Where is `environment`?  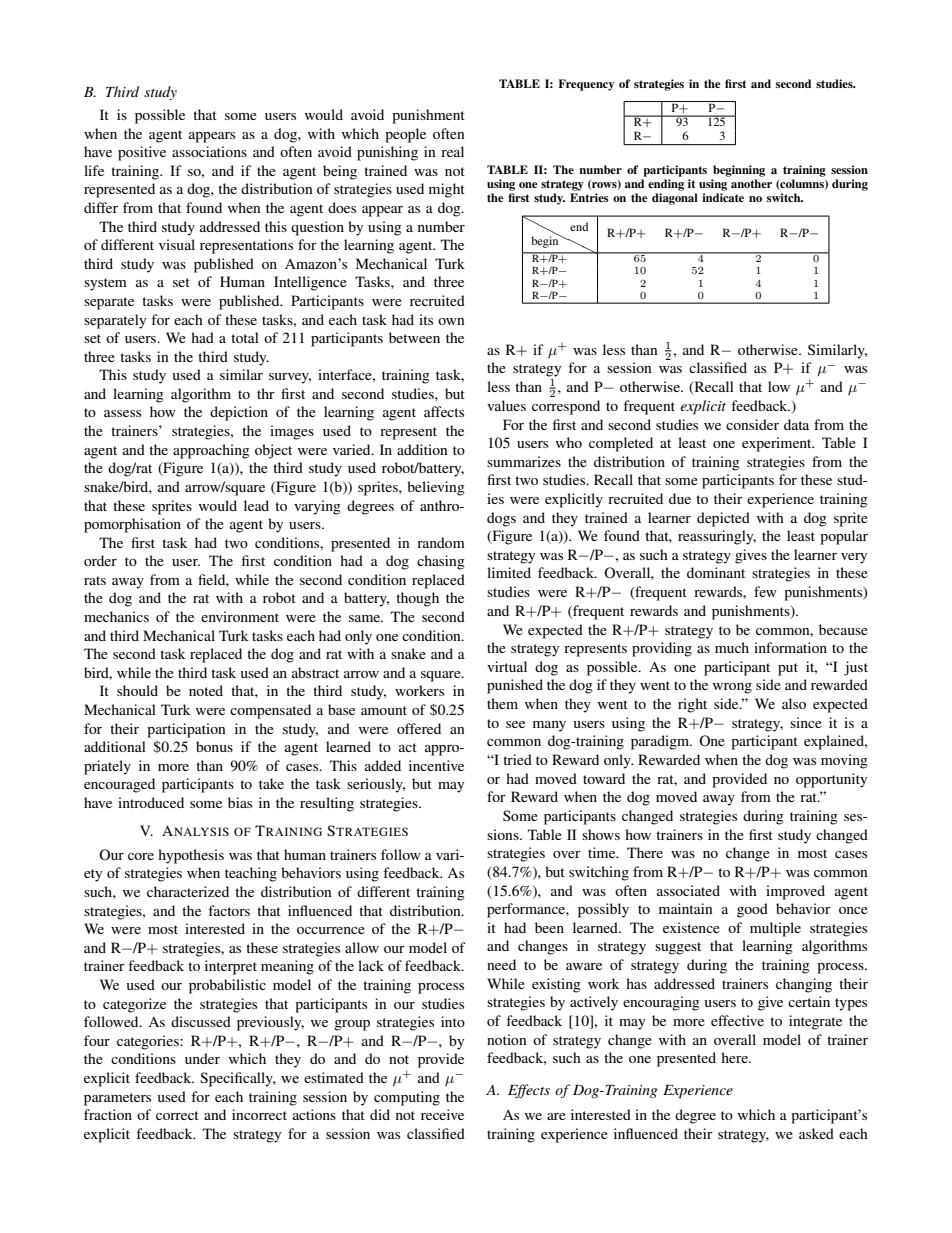
environment is located at coordinates (240, 616).
